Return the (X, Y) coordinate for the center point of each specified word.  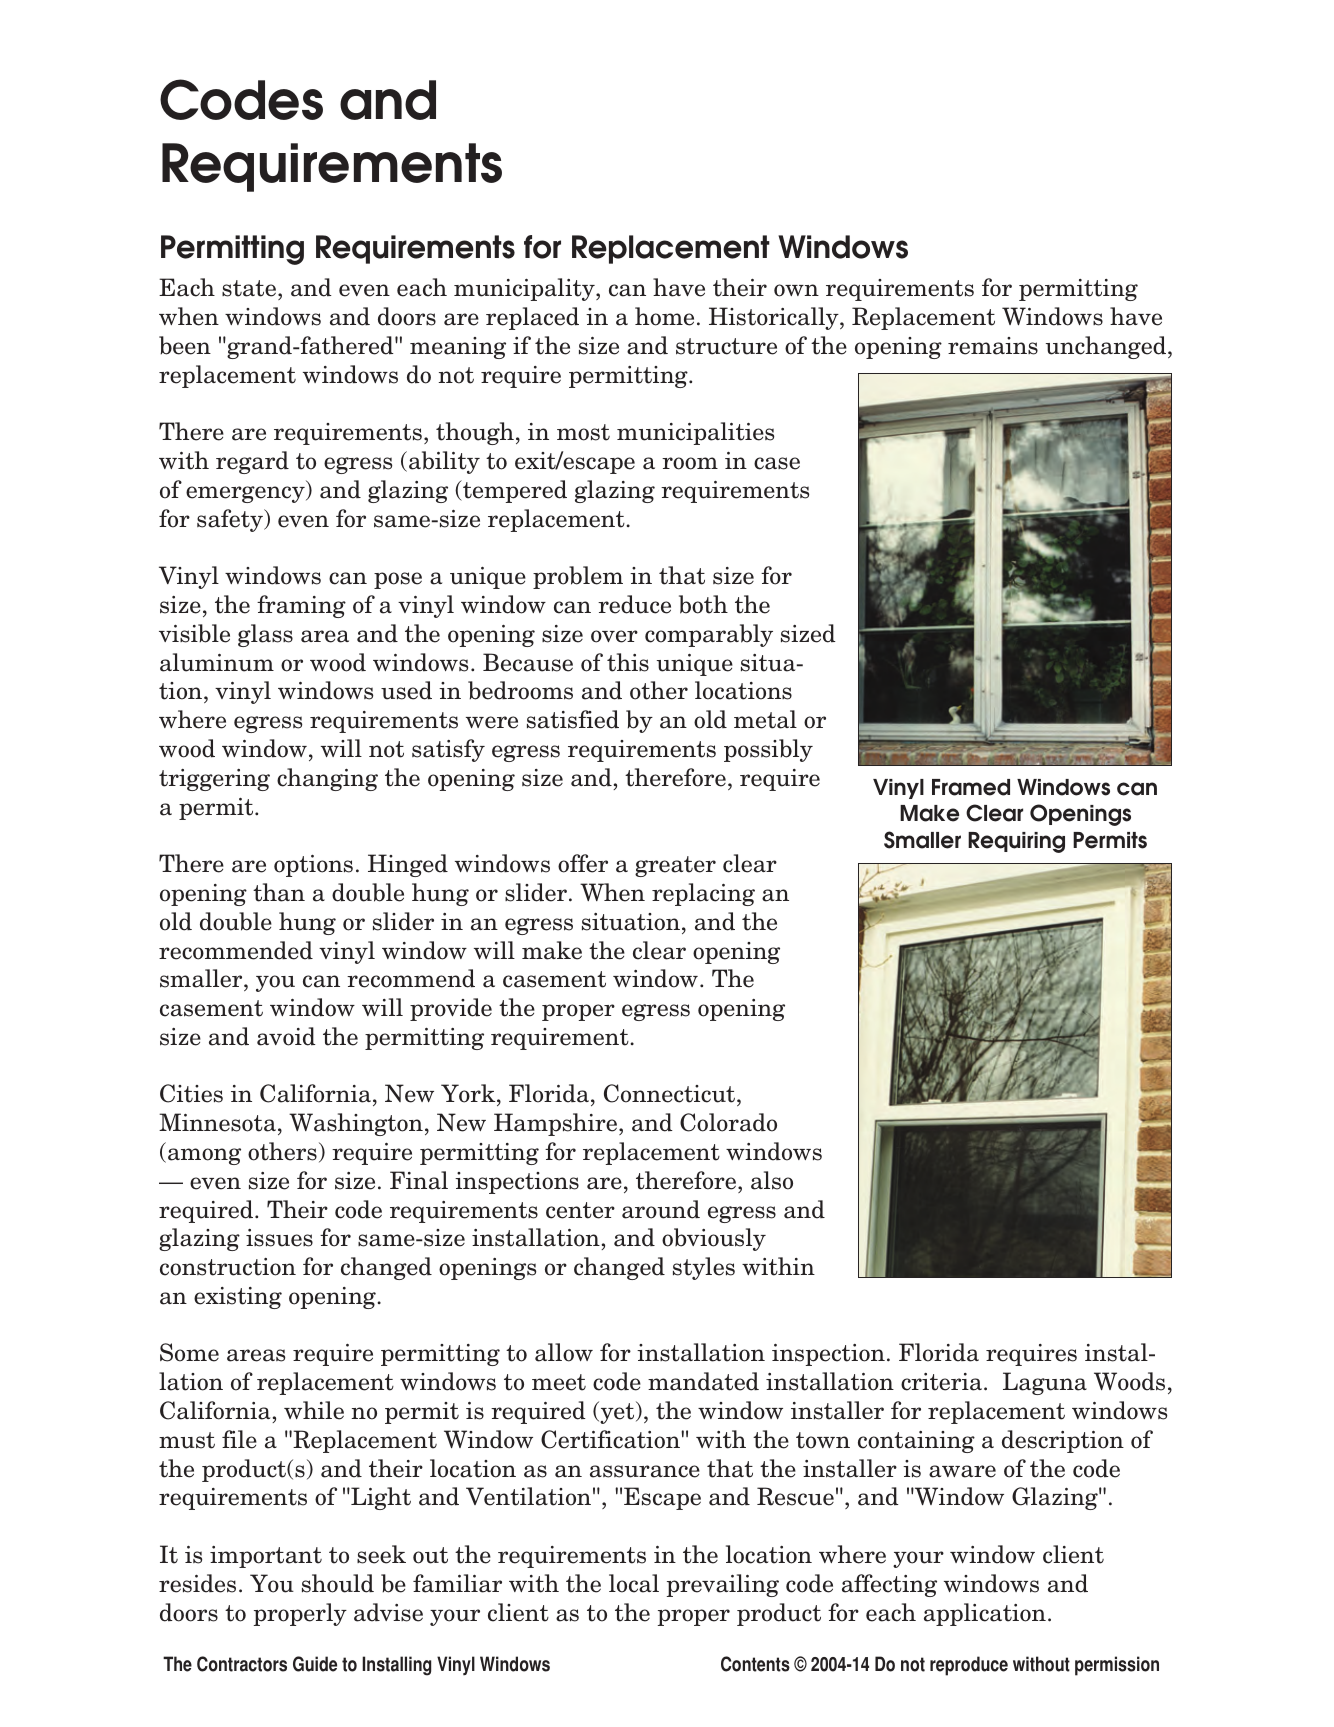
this (628, 662)
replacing (703, 894)
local (634, 1583)
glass (265, 635)
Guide (315, 1664)
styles (704, 1268)
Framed (971, 787)
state (249, 288)
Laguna (1045, 1383)
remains (993, 346)
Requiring (1016, 842)
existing (238, 1298)
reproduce (969, 1666)
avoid (286, 1036)
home (664, 316)
